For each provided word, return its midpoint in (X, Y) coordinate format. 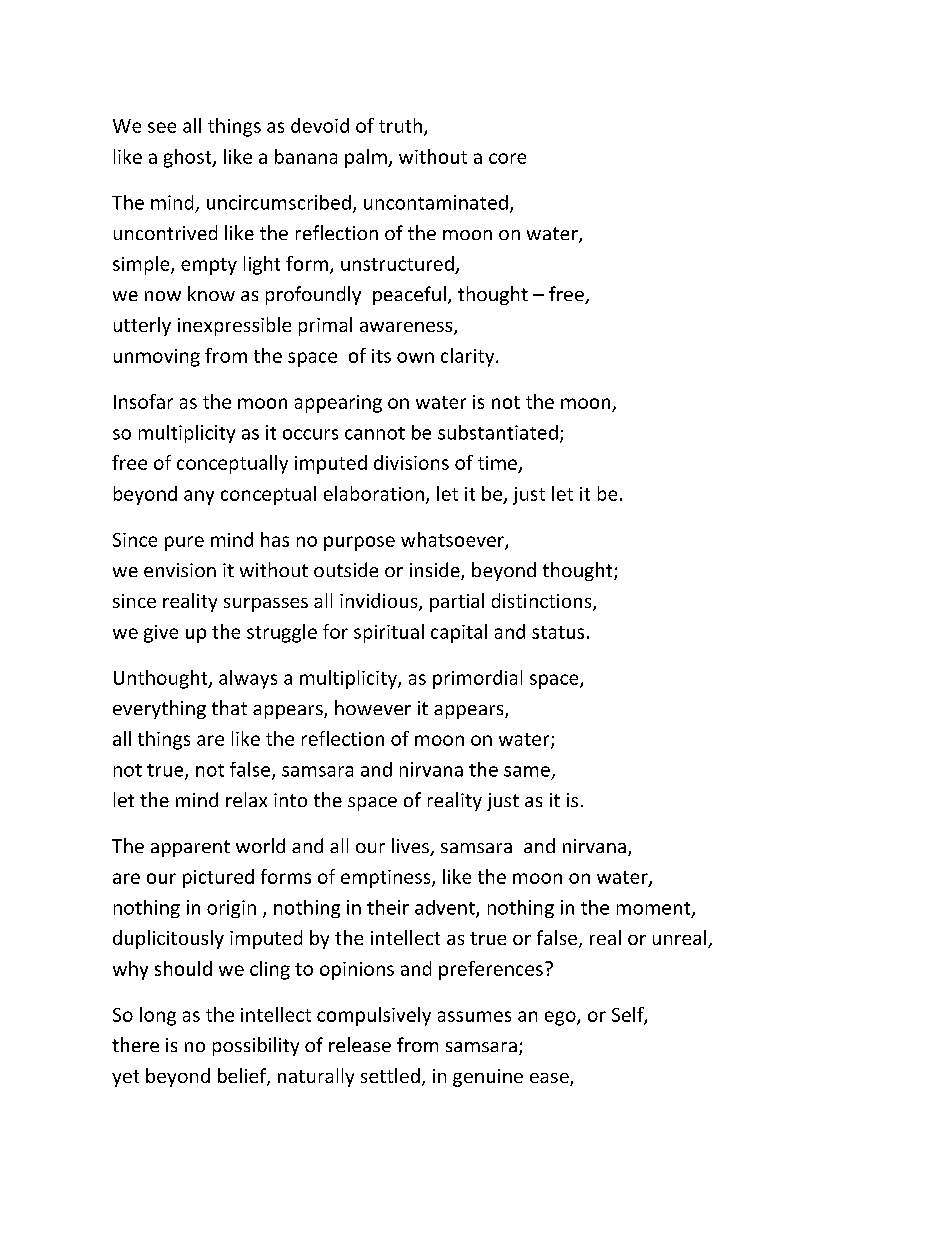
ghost (189, 158)
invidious (380, 602)
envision (180, 570)
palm (367, 158)
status (558, 632)
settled (390, 1075)
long (158, 1016)
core (507, 158)
